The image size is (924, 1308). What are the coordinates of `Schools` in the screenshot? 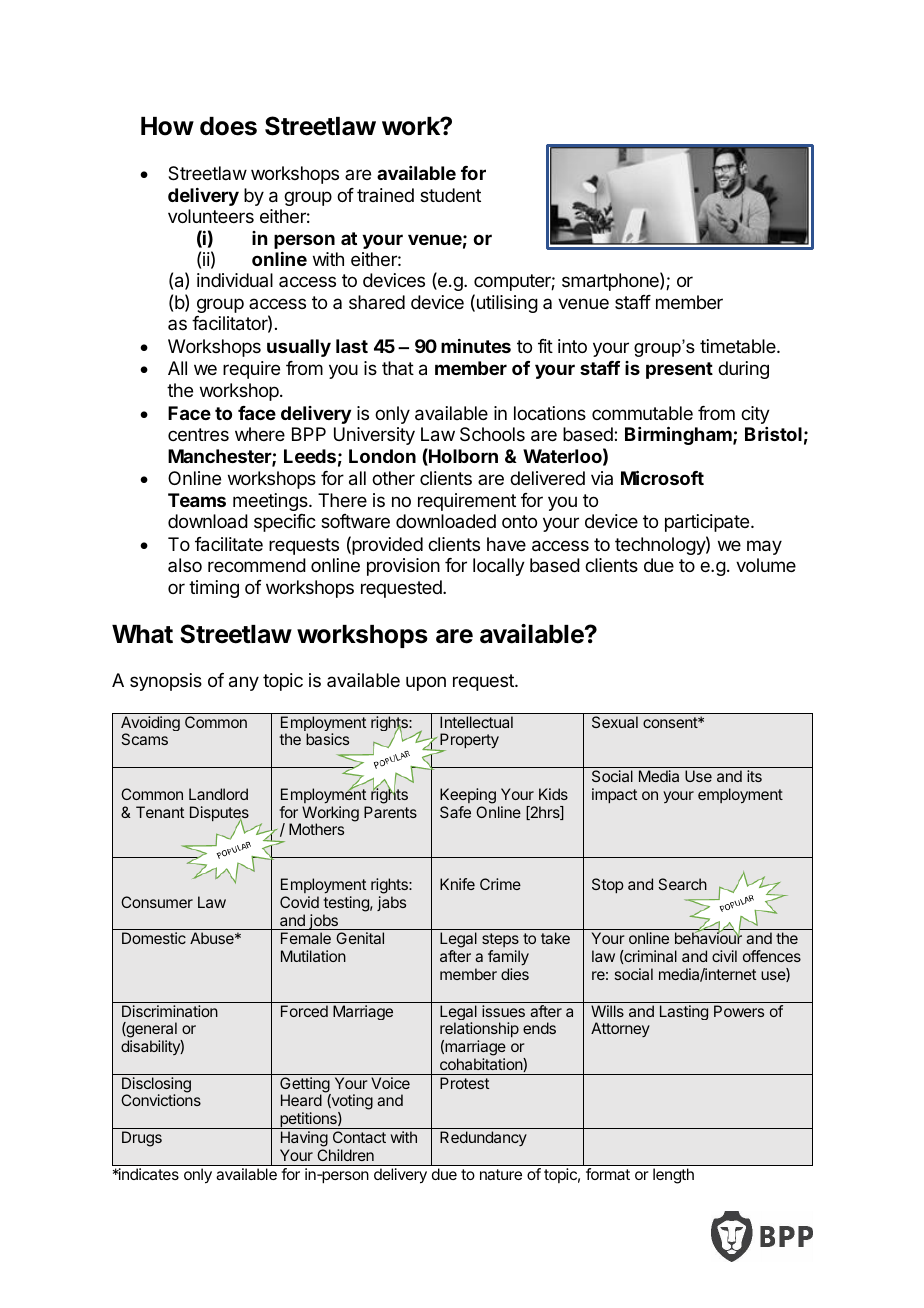 It's located at (492, 434).
